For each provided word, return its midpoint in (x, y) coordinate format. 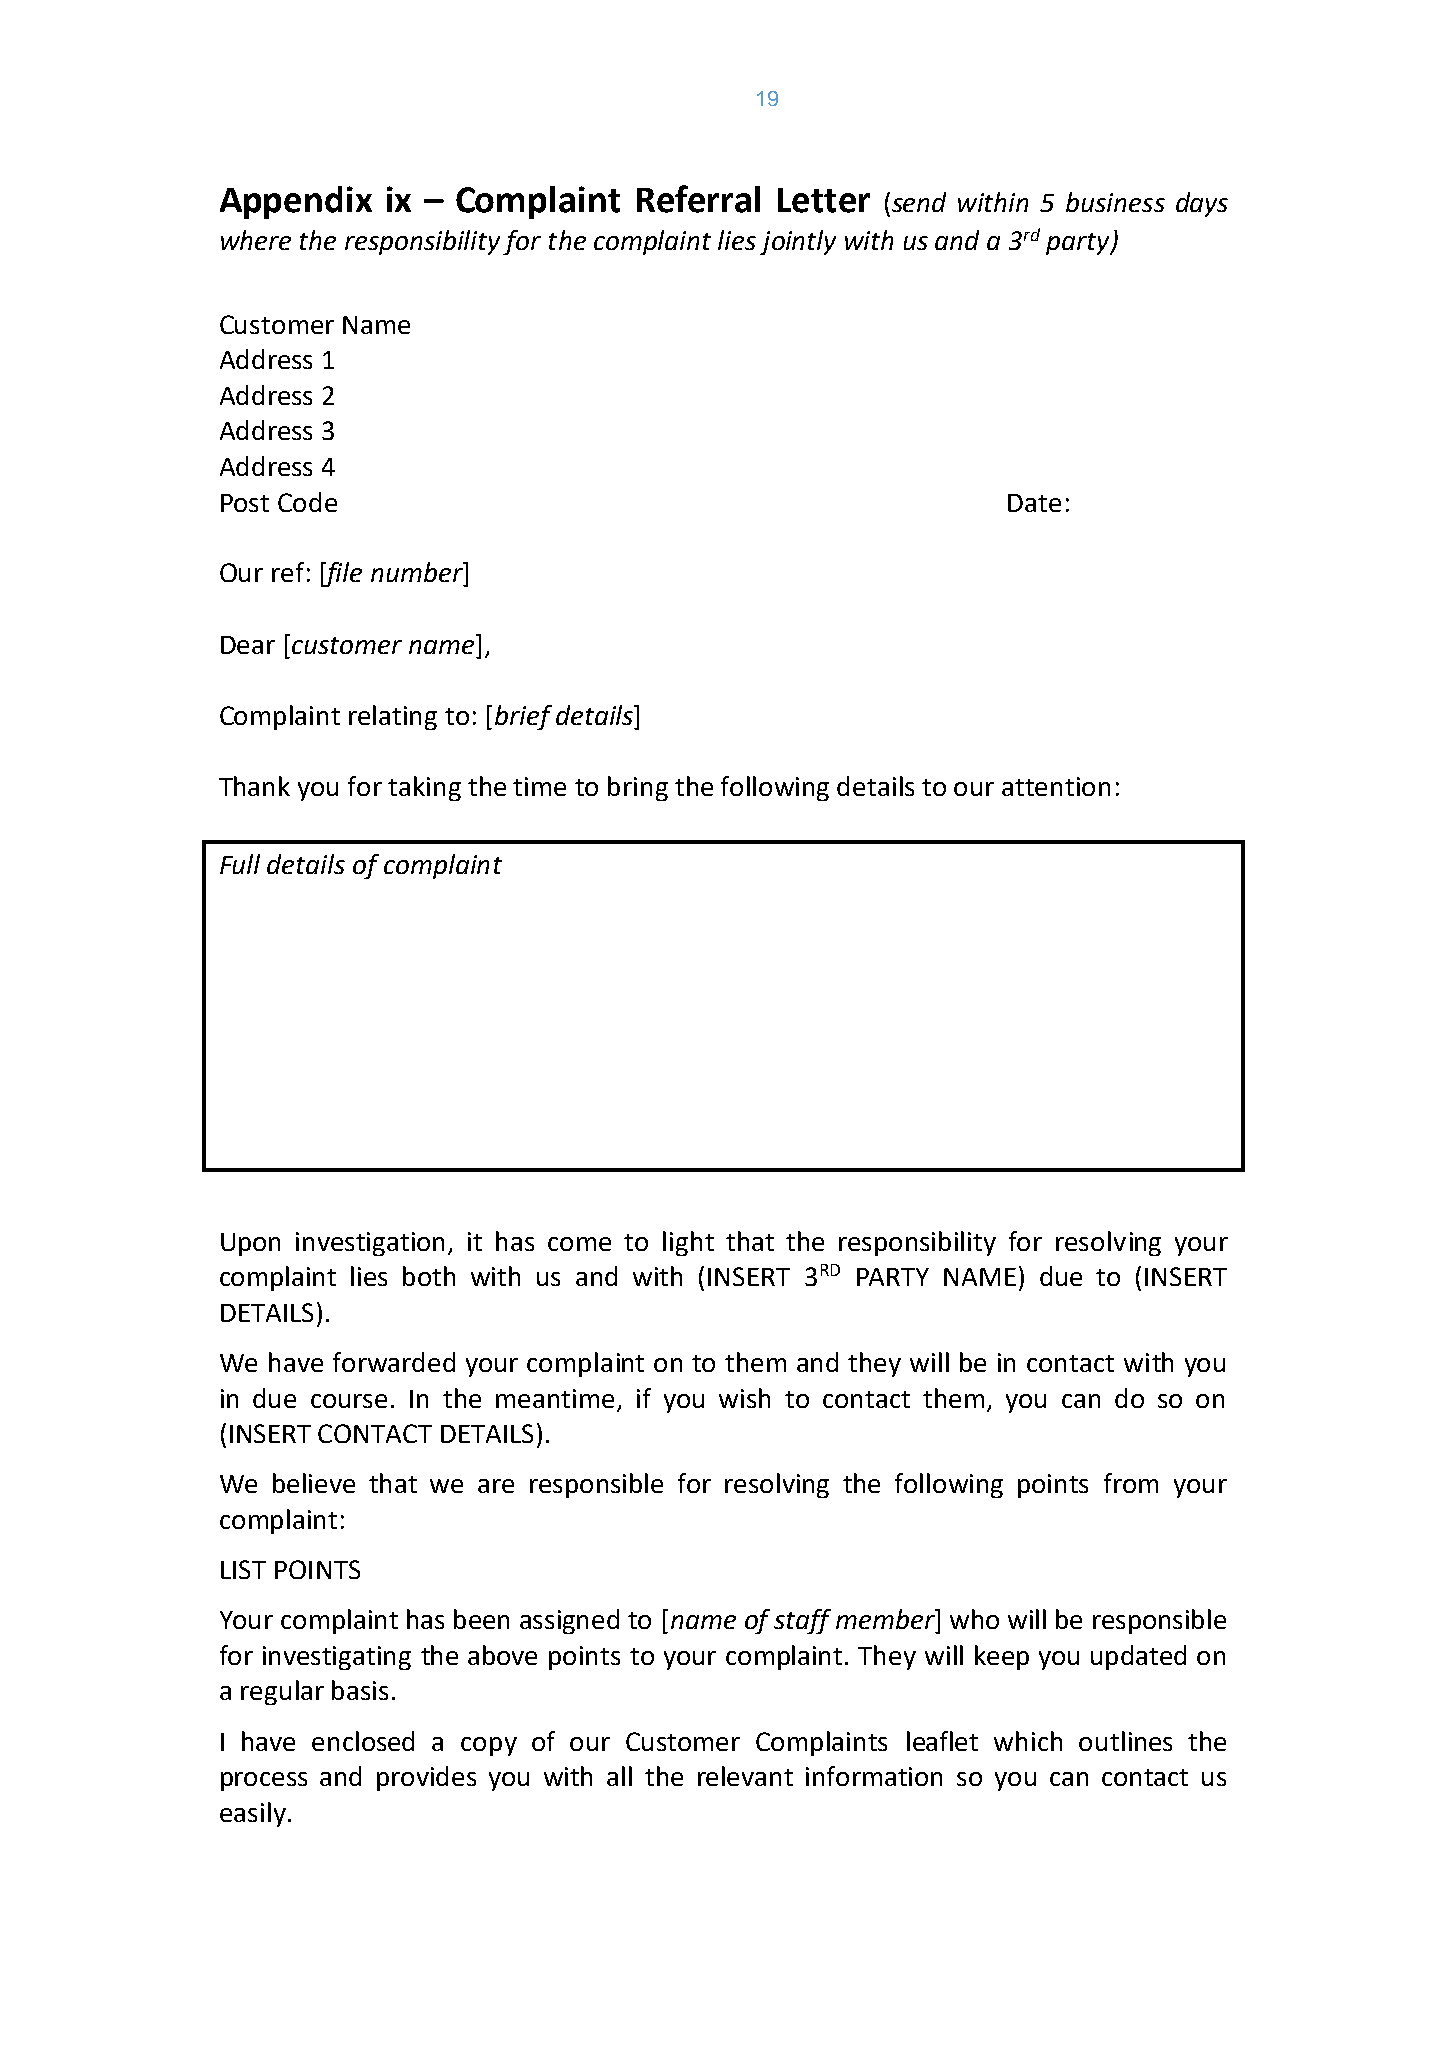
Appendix (296, 202)
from (1131, 1483)
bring (638, 788)
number (418, 572)
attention (1056, 786)
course (349, 1401)
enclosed (363, 1741)
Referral (698, 199)
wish (744, 1398)
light (688, 1243)
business (1115, 202)
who (974, 1619)
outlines (1125, 1741)
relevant (745, 1776)
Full (240, 864)
